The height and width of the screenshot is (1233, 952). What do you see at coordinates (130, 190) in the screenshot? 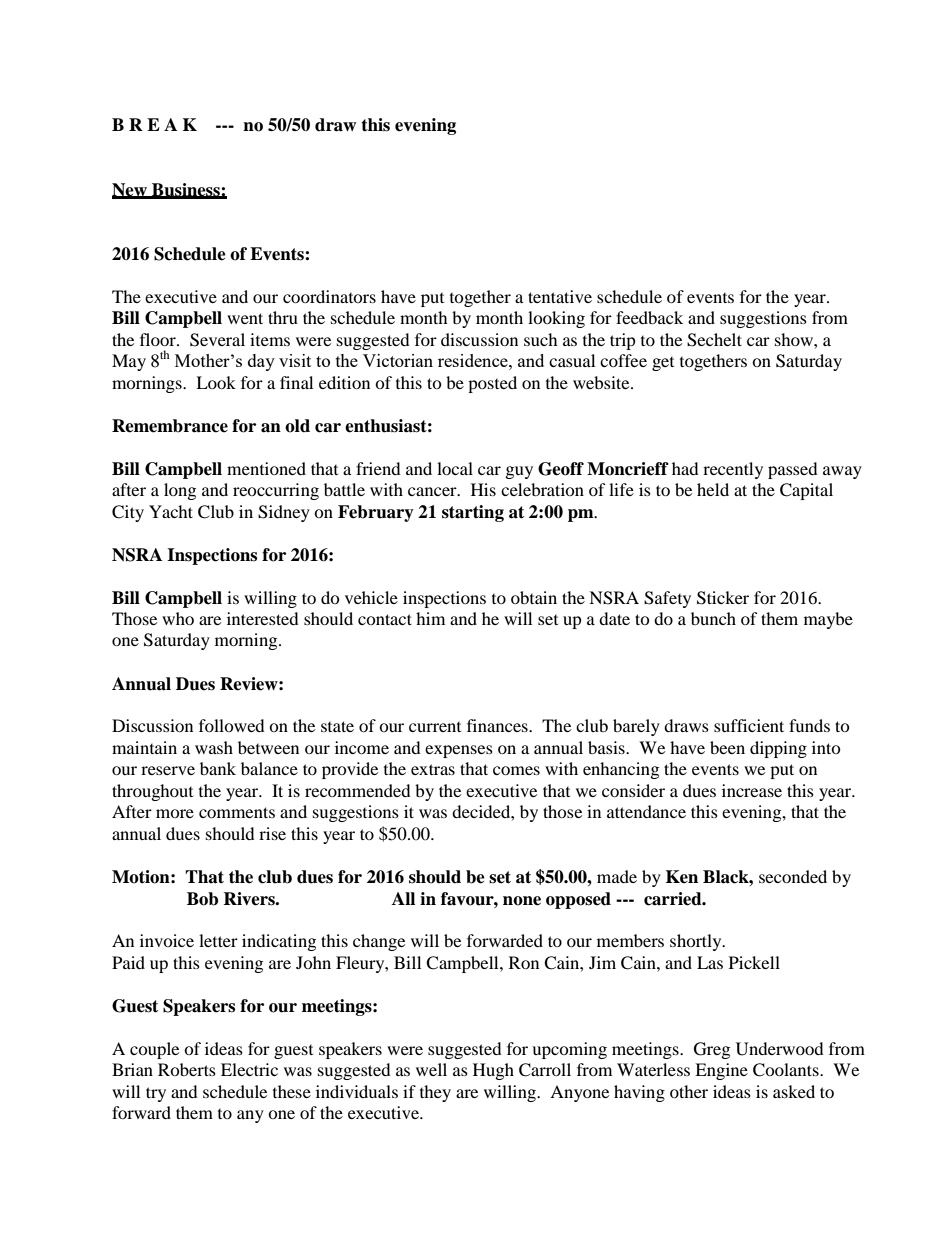
I see `New` at bounding box center [130, 190].
